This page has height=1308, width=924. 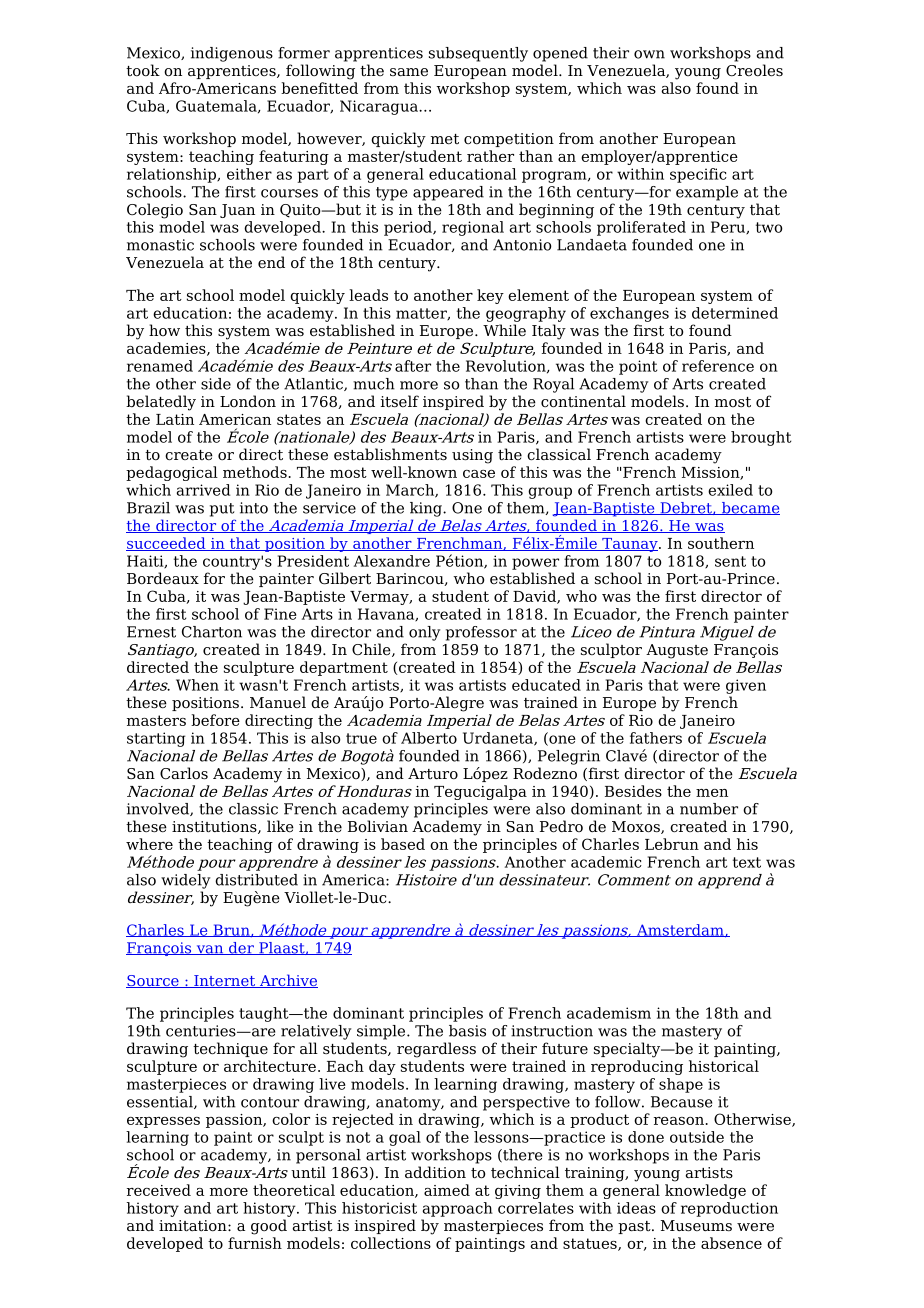 I want to click on When, so click(x=197, y=685).
